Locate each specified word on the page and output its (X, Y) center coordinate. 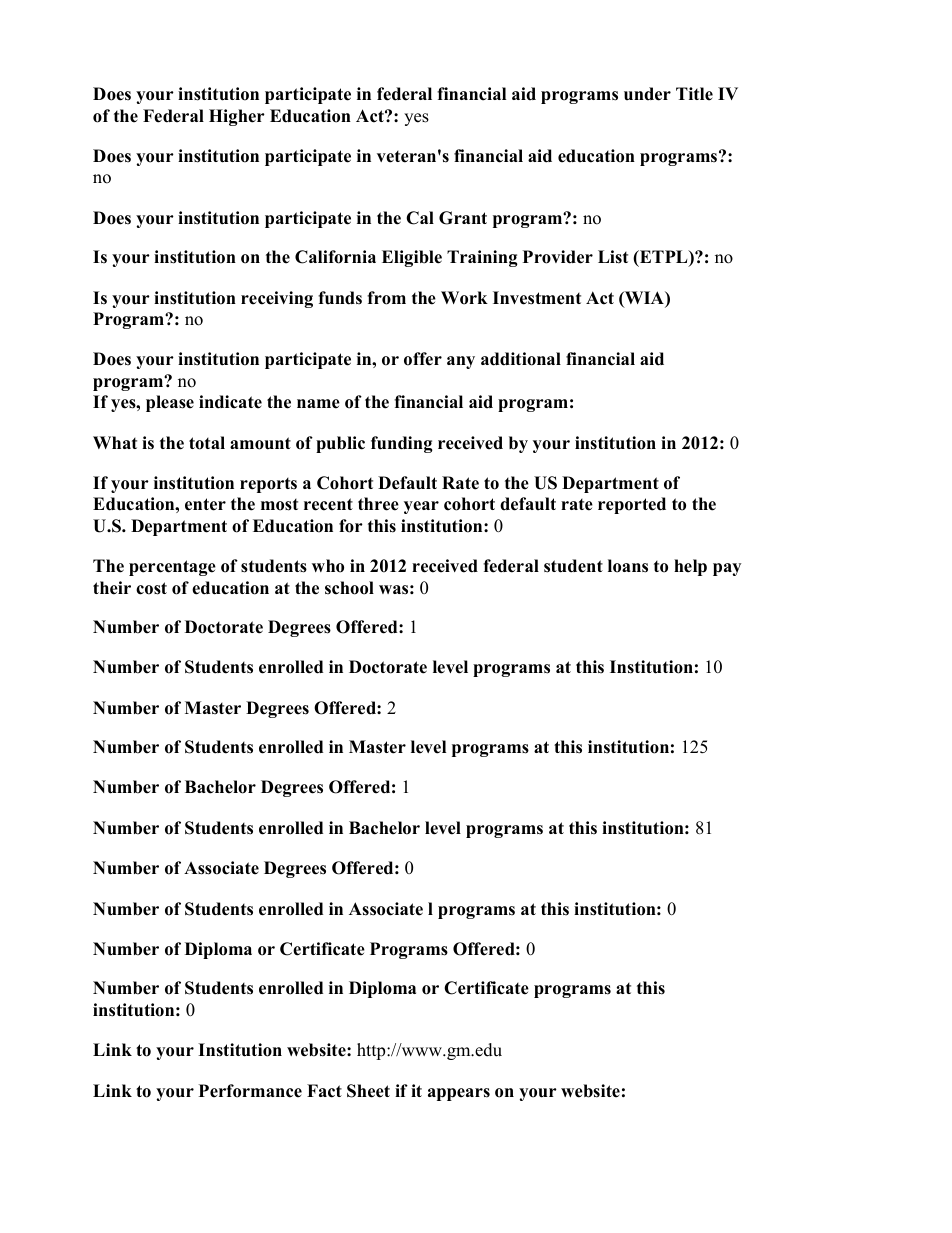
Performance (250, 1091)
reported (632, 505)
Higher (237, 117)
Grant (463, 218)
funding (402, 444)
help (690, 567)
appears (459, 1094)
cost (151, 588)
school (349, 588)
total (207, 443)
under (647, 94)
